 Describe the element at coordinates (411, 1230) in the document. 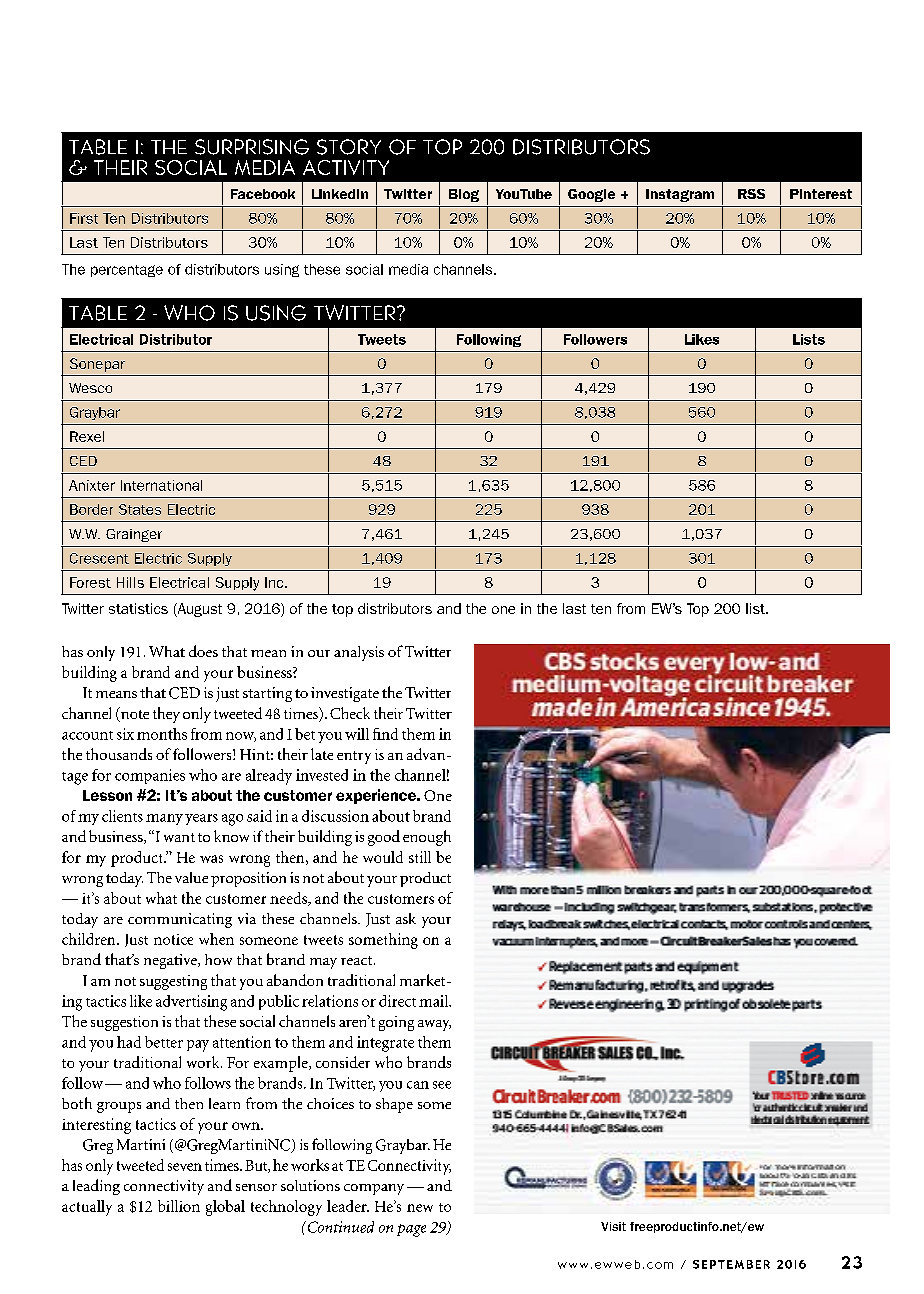

I see `page` at that location.
